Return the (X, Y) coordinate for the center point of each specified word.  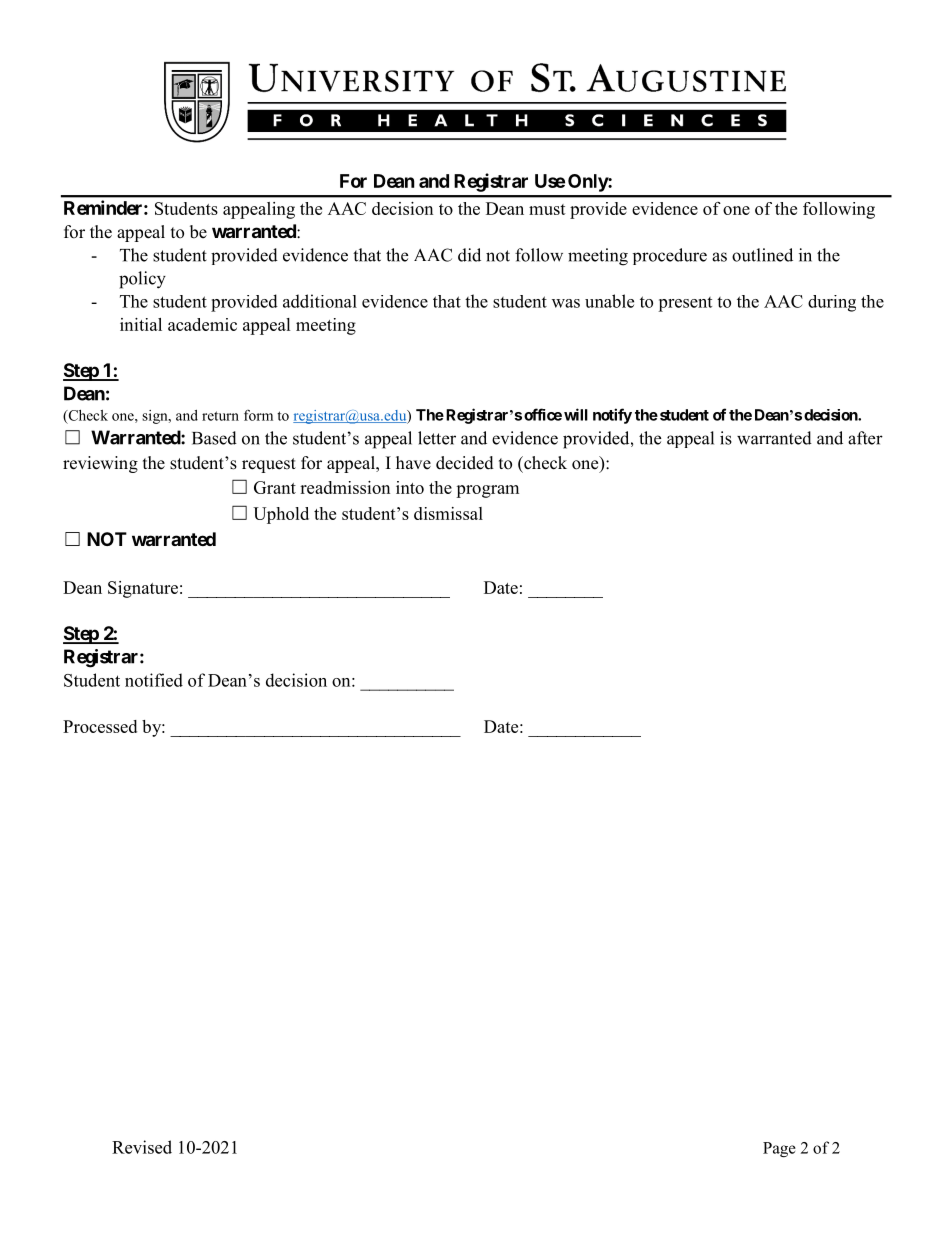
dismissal (448, 513)
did (469, 255)
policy (142, 280)
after (865, 438)
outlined (762, 255)
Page (779, 1149)
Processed (100, 726)
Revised (142, 1147)
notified (154, 680)
